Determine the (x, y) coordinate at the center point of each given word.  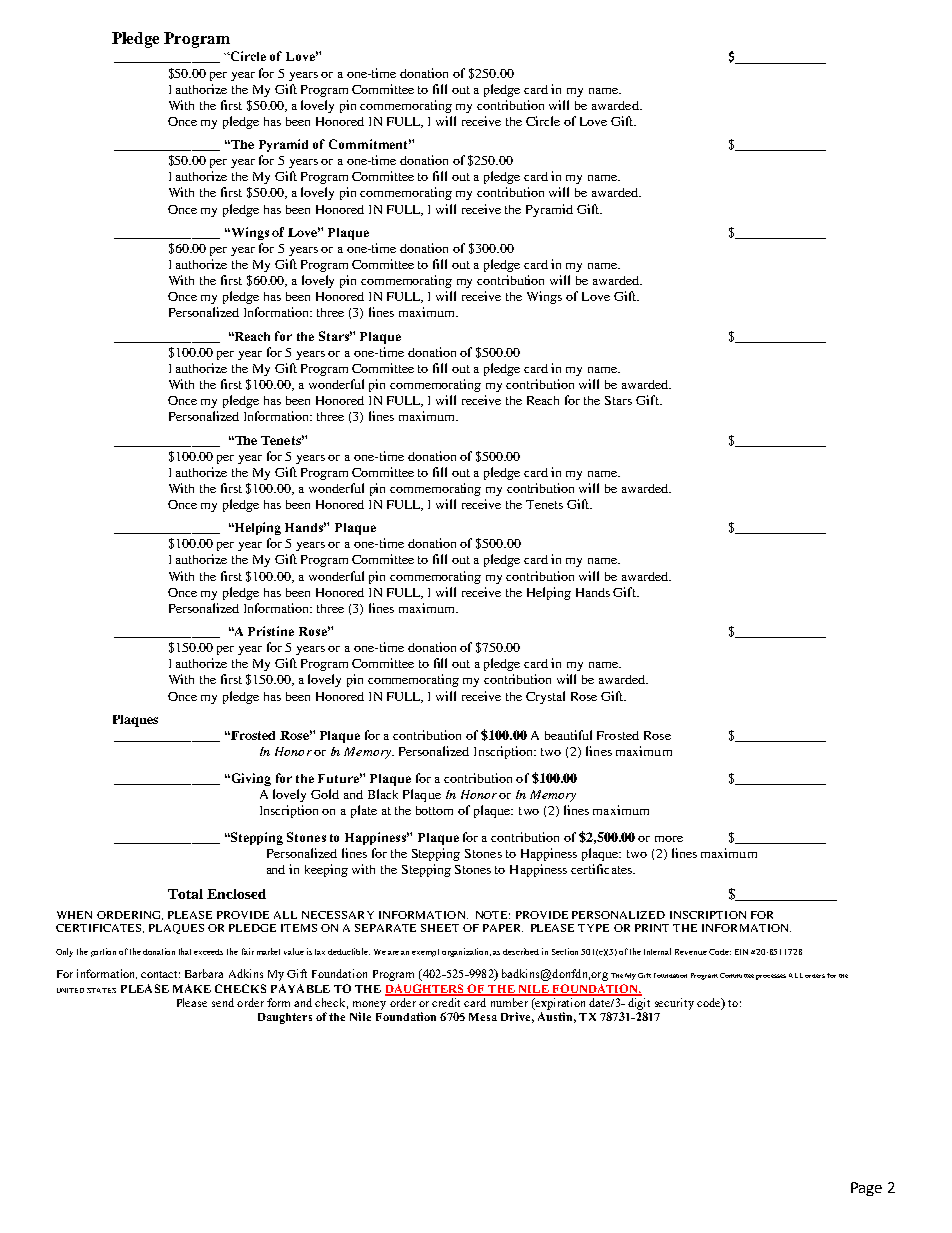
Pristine (271, 631)
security (674, 1004)
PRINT (652, 928)
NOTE (493, 915)
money (369, 1005)
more (669, 839)
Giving (250, 779)
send (223, 1002)
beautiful (568, 735)
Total (185, 894)
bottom (434, 810)
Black (383, 794)
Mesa (483, 1017)
